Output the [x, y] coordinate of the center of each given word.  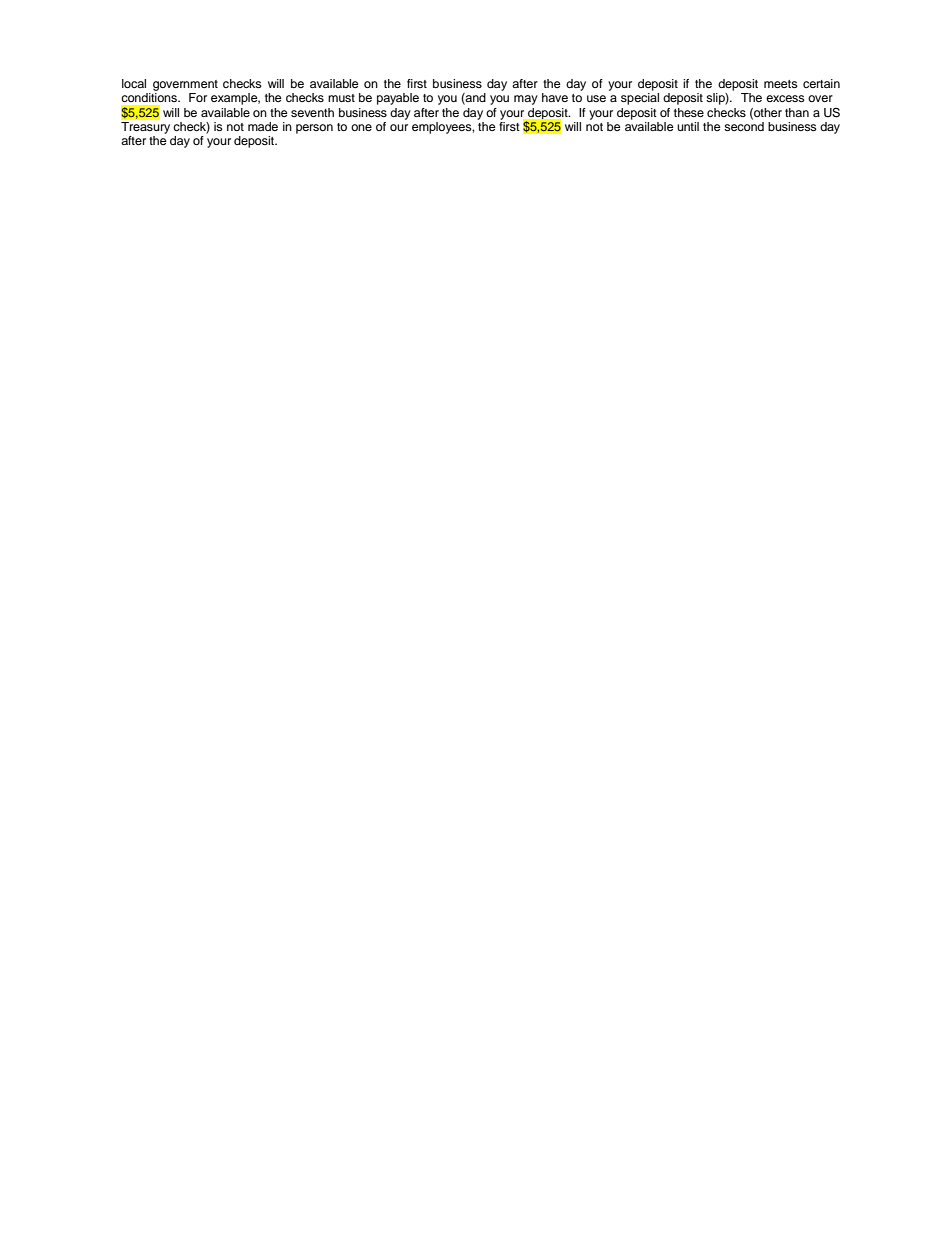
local [134, 83]
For [198, 97]
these [689, 112]
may [526, 100]
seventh [312, 112]
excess [785, 98]
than [797, 112]
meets [781, 84]
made [263, 126]
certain [821, 83]
